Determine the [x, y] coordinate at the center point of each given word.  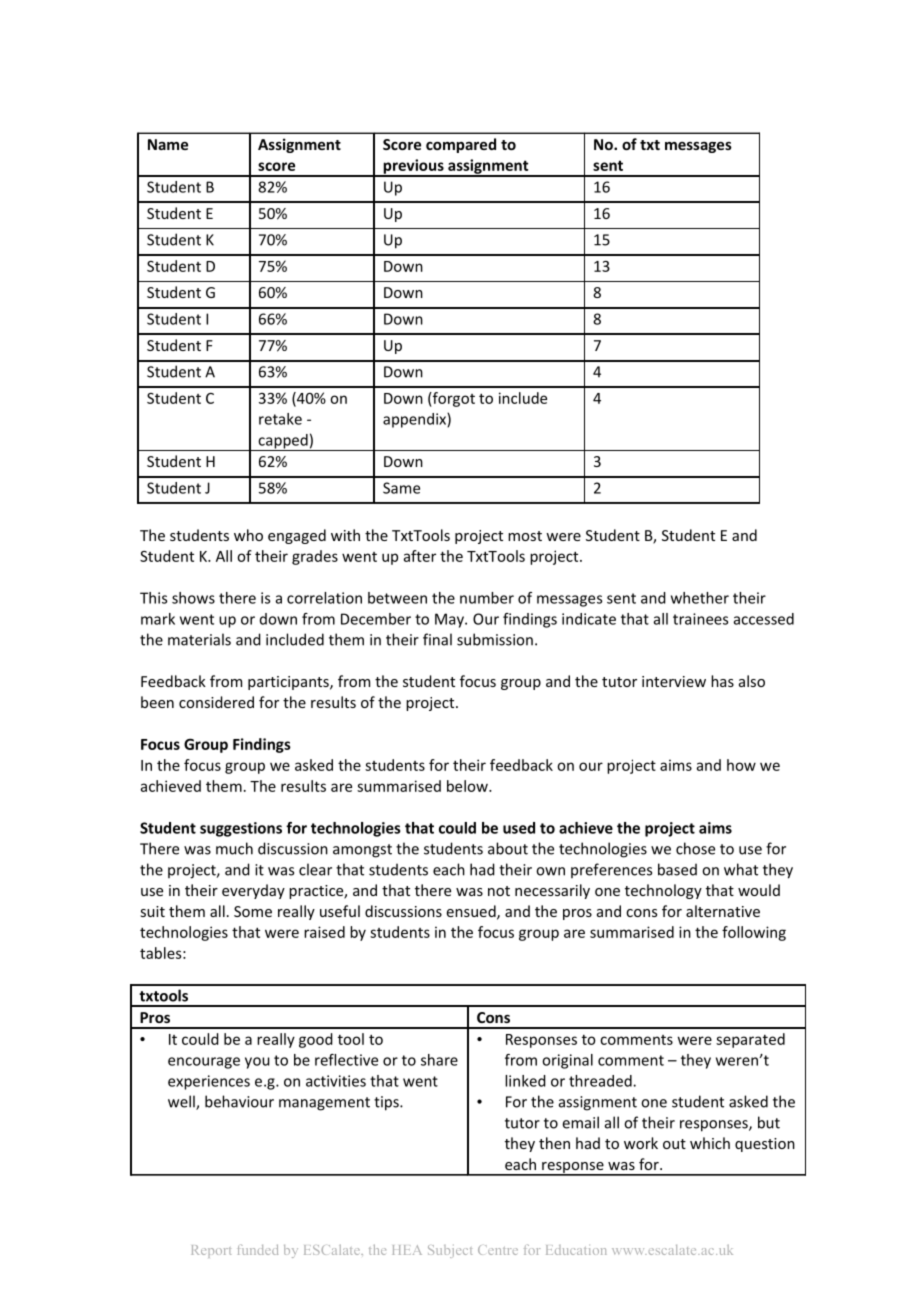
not [499, 891]
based [677, 869]
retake [280, 419]
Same [401, 488]
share [439, 1060]
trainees [700, 619]
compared [461, 145]
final [437, 639]
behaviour [239, 1101]
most [525, 536]
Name [168, 144]
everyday [253, 891]
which [710, 1143]
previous [413, 167]
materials [199, 639]
